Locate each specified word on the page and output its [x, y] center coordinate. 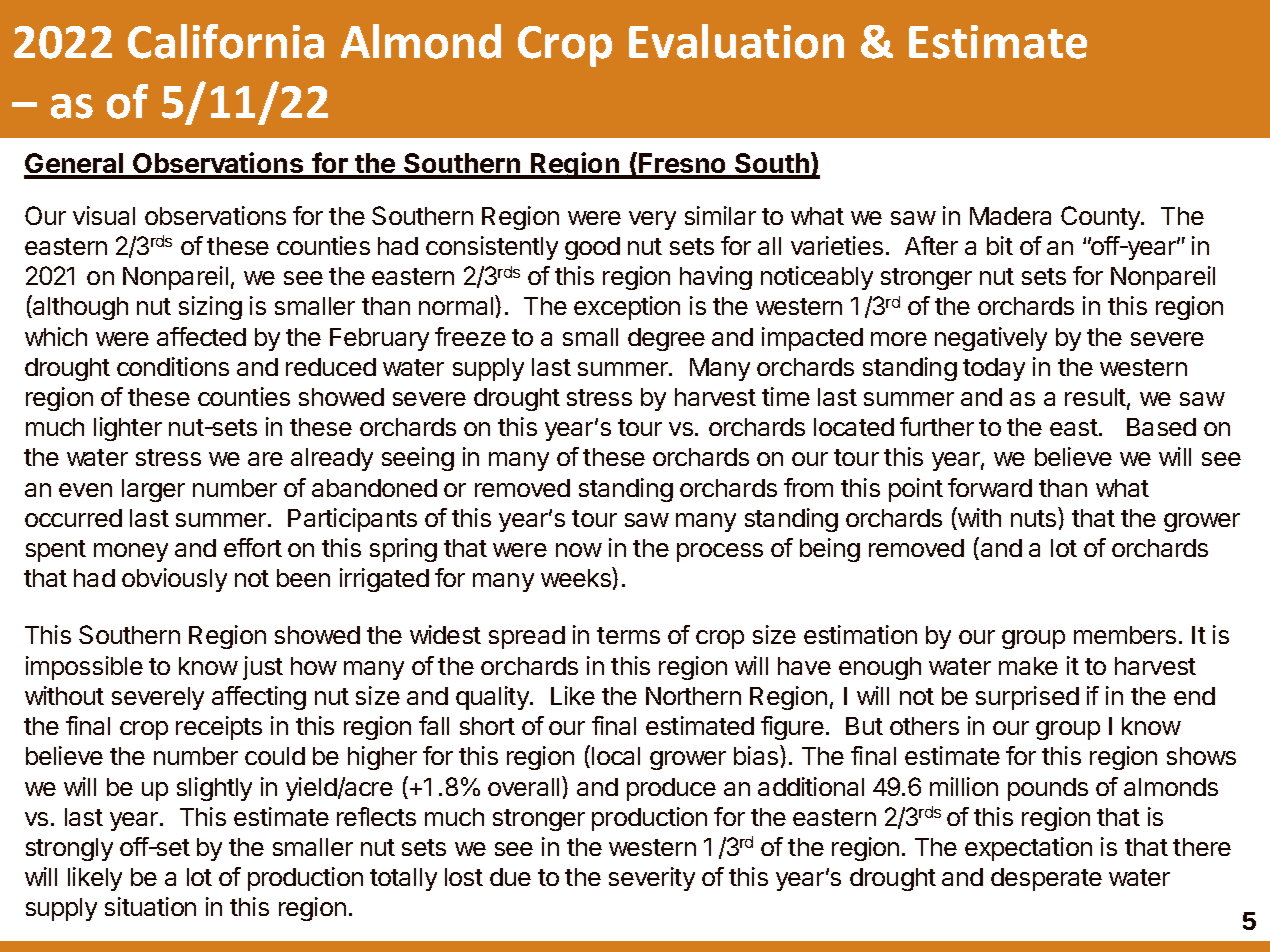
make [1028, 666]
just [263, 668]
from [808, 487]
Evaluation [736, 41]
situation [150, 906]
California [226, 41]
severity [652, 879]
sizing [210, 308]
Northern [693, 696]
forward [990, 487]
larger [153, 490]
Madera [1010, 216]
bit [1000, 245]
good [592, 248]
